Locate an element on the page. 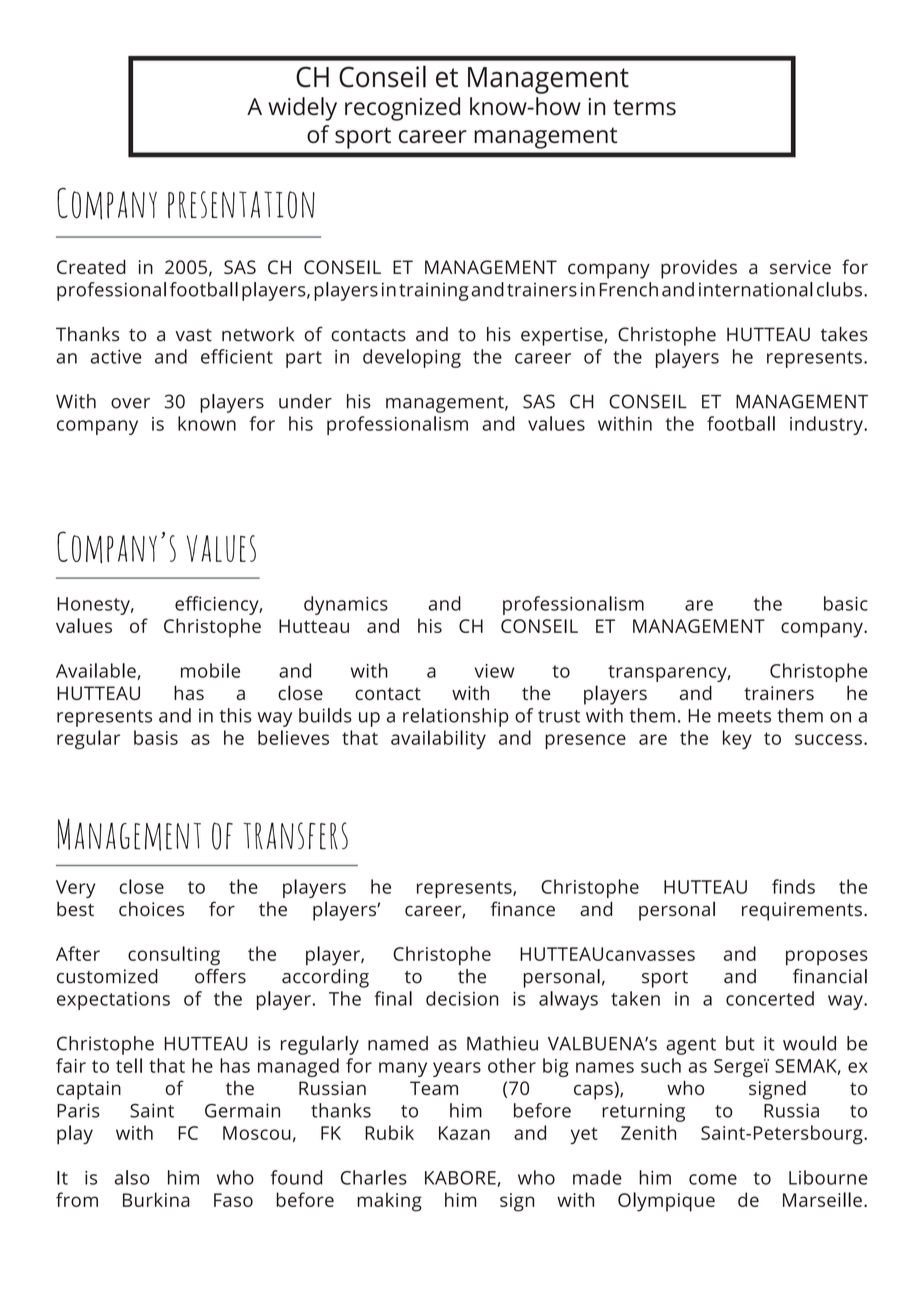 The width and height of the image is (924, 1308). also is located at coordinates (132, 1177).
